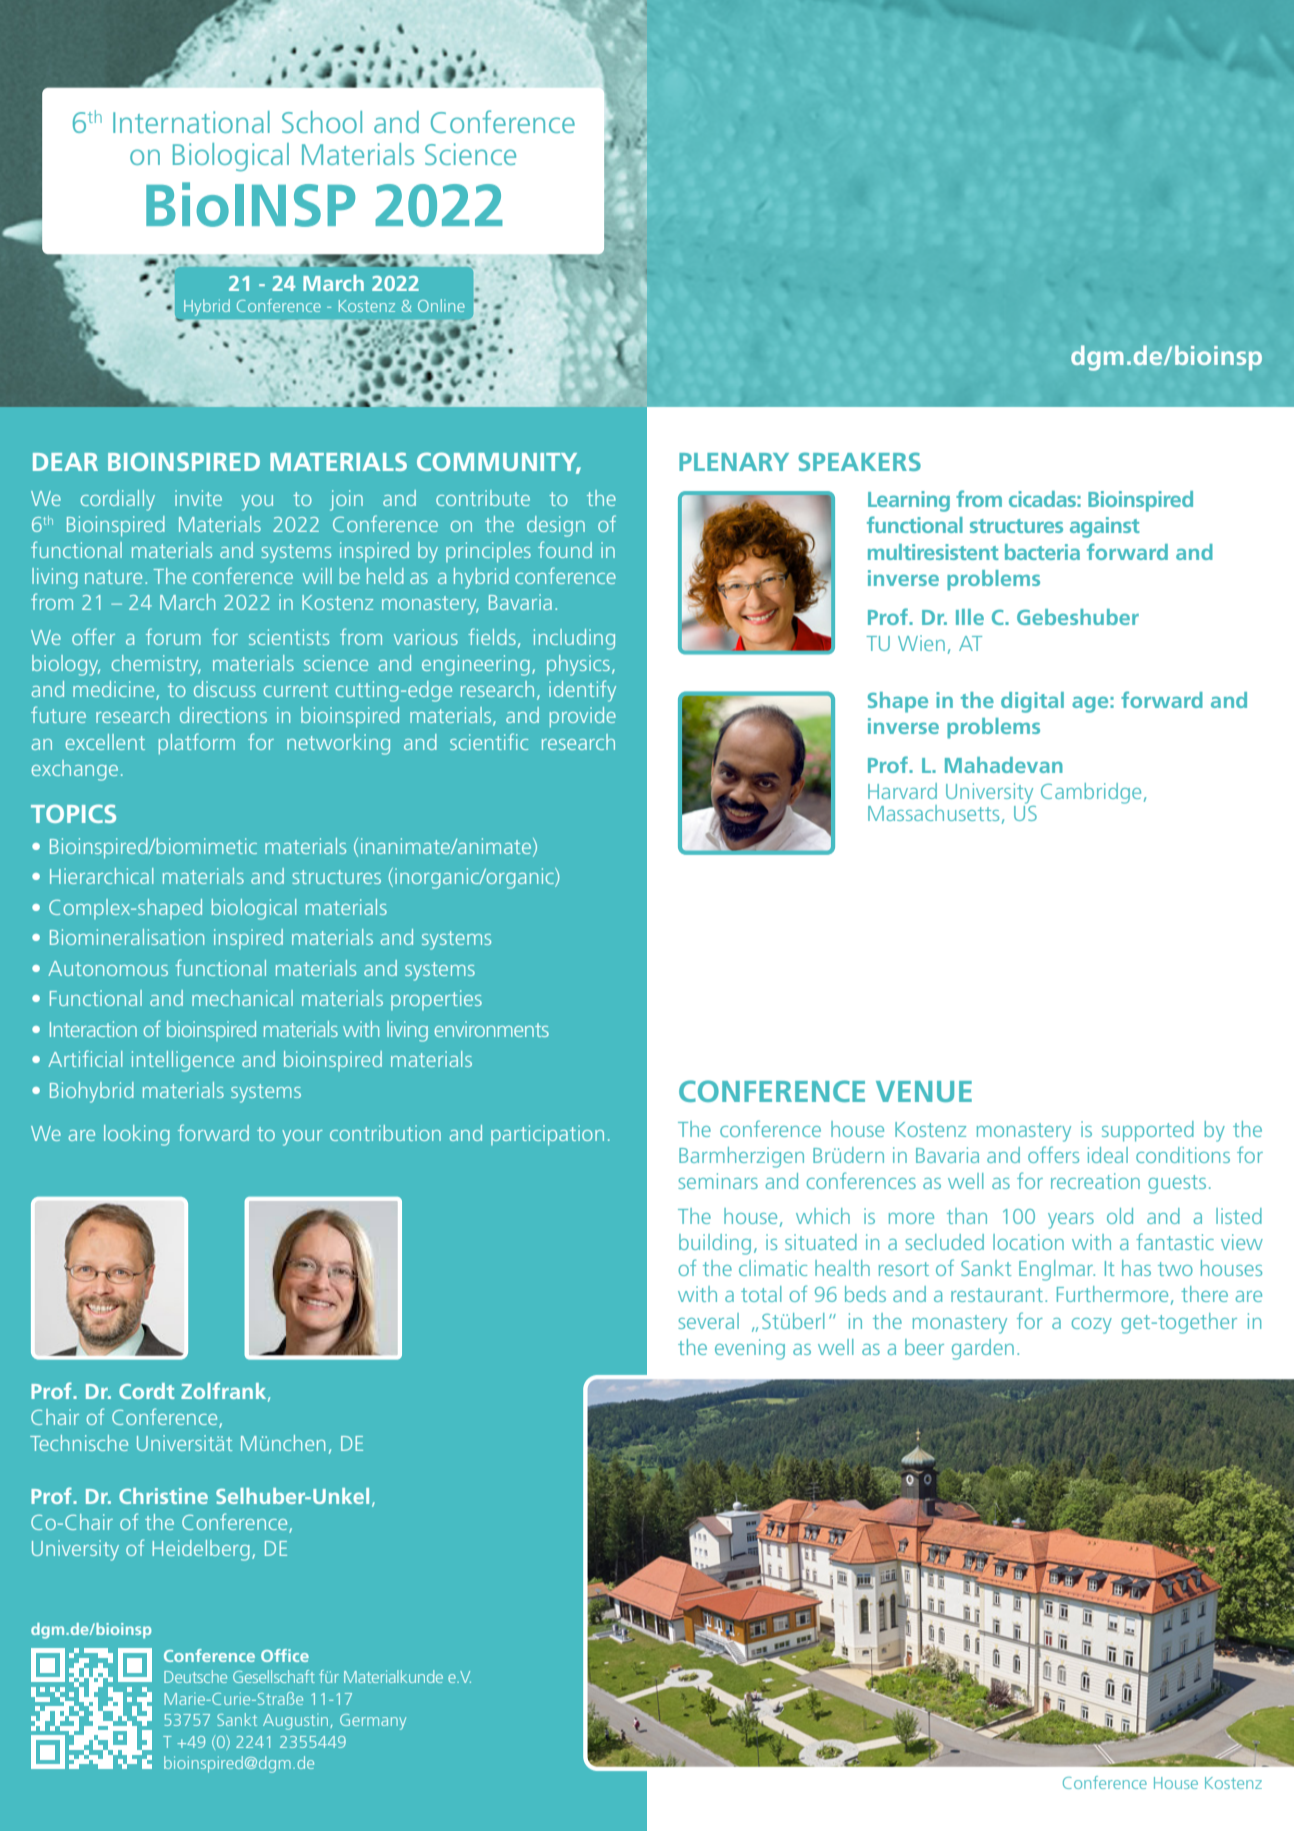 Image resolution: width=1294 pixels, height=1831 pixels. Describe the element at coordinates (983, 1349) in the document. I see `garden` at that location.
